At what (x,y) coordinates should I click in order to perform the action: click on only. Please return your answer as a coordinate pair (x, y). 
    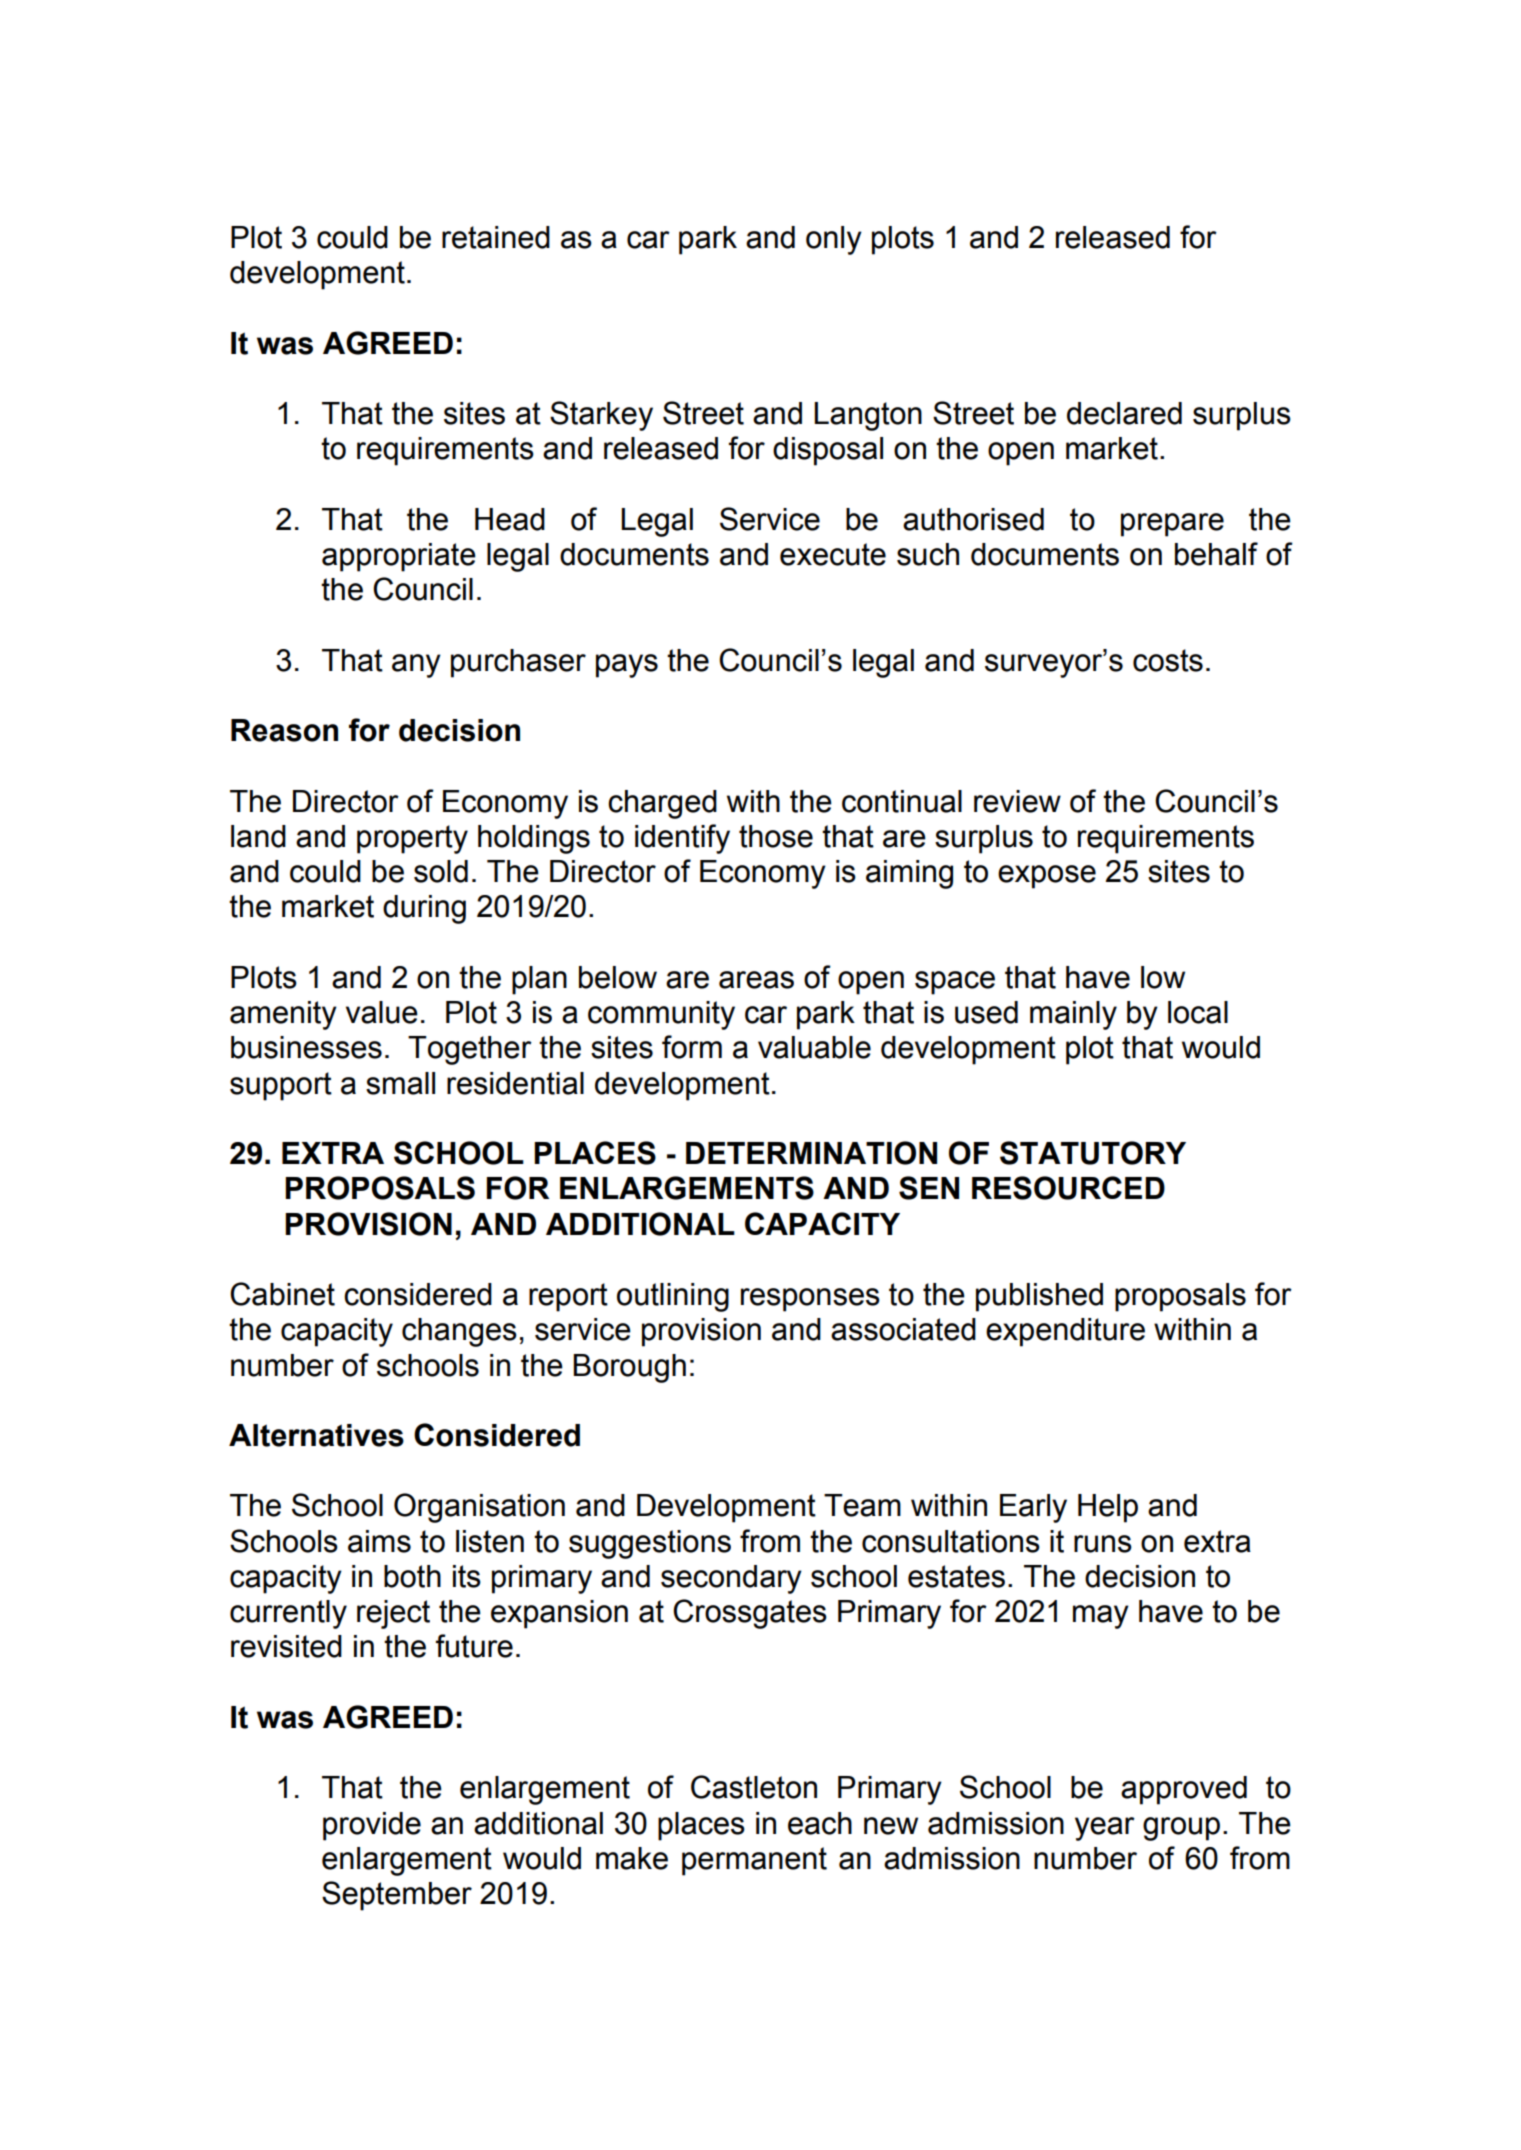
    Looking at the image, I should click on (834, 240).
